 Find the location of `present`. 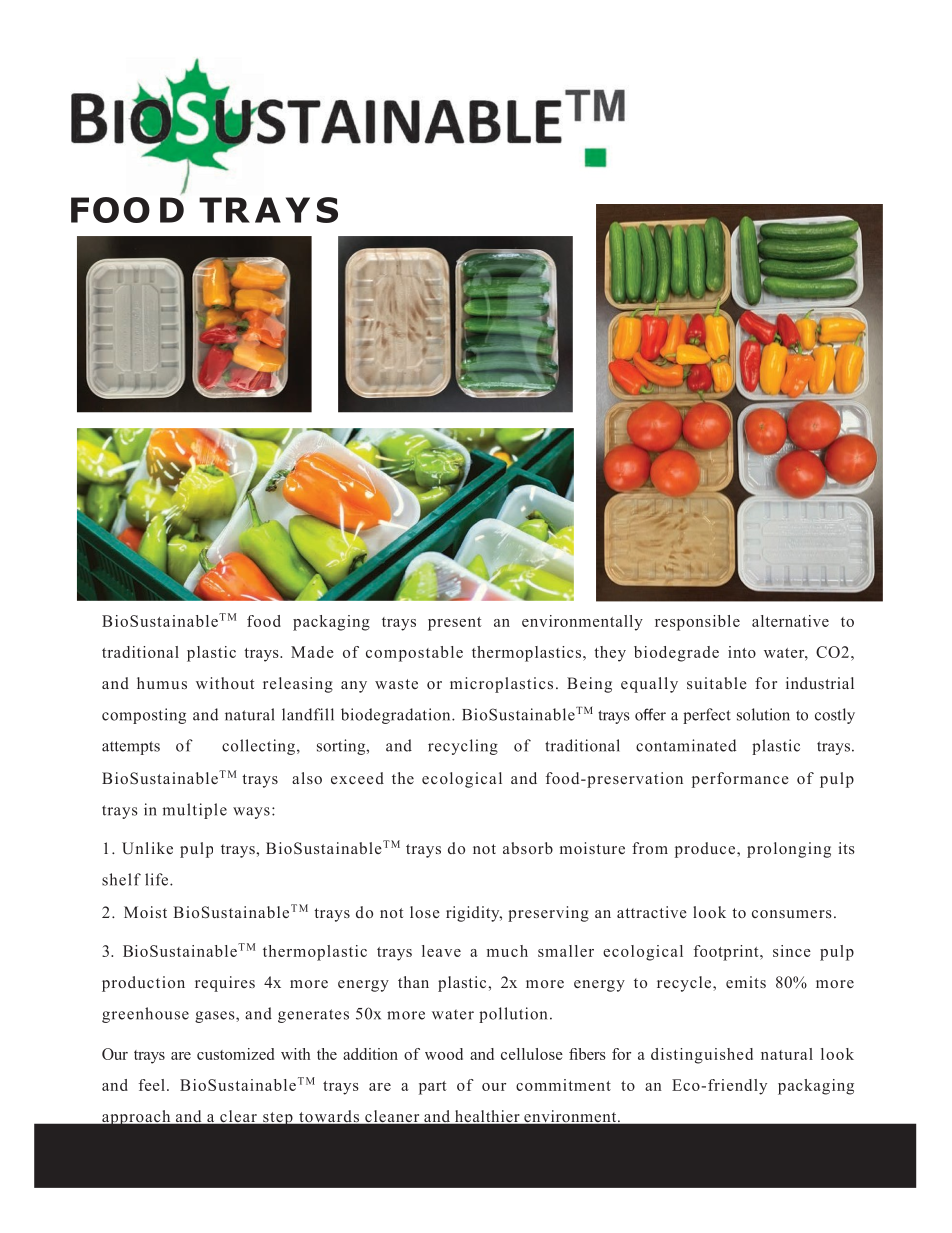

present is located at coordinates (455, 624).
